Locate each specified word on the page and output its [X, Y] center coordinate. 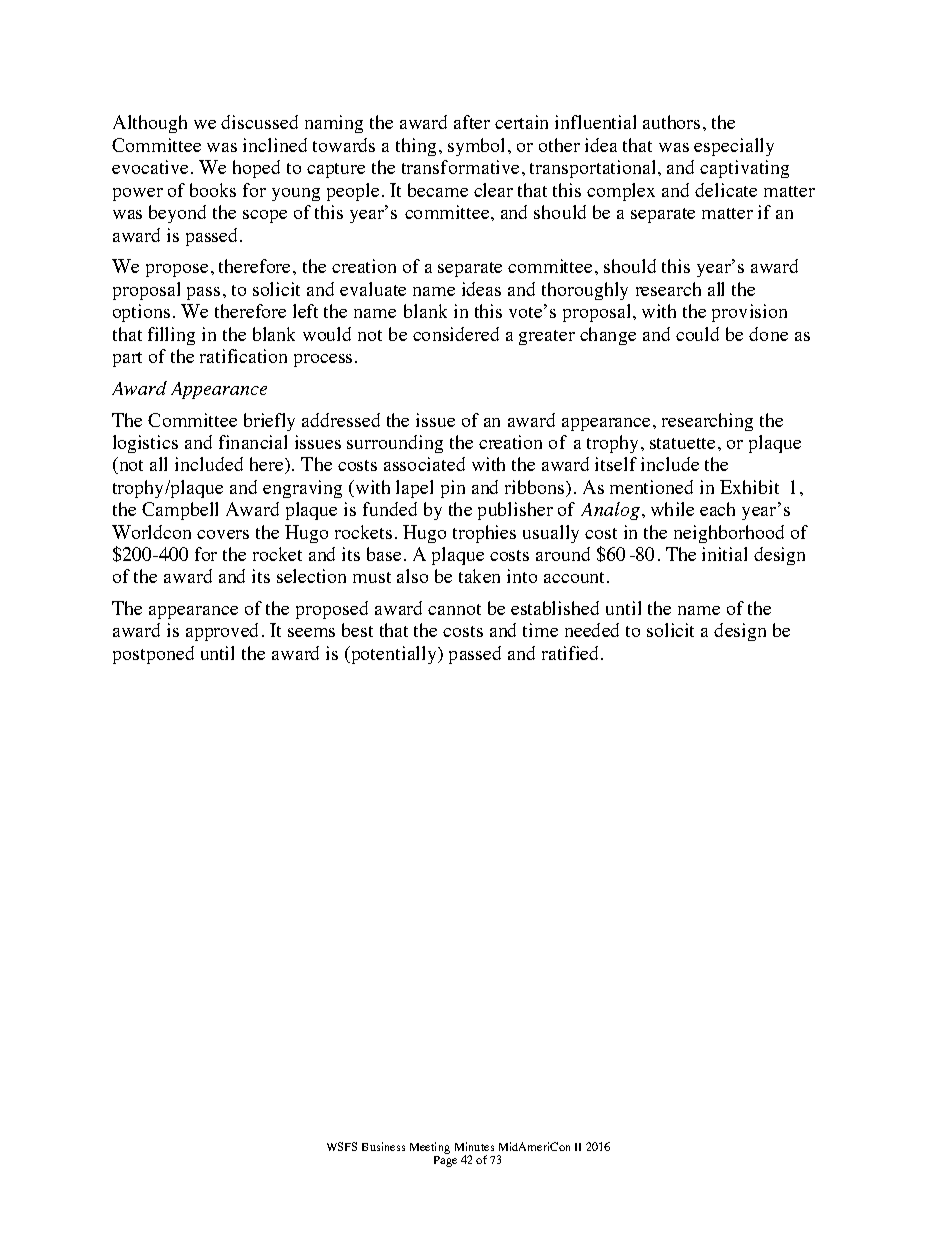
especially [734, 147]
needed [592, 630]
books [213, 190]
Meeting [430, 1148]
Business [383, 1146]
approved [222, 632]
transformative [460, 167]
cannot [454, 609]
